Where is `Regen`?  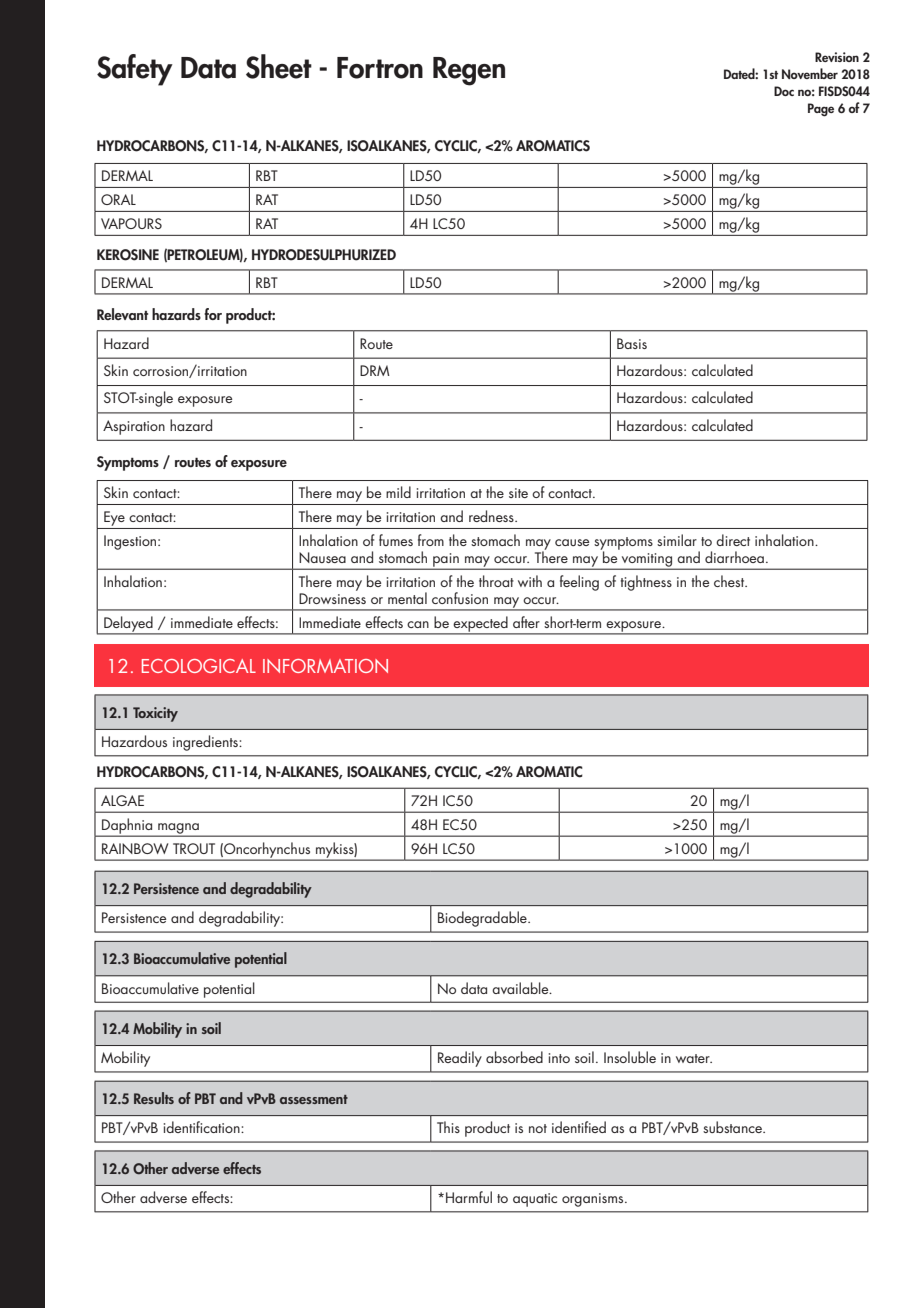 Regen is located at coordinates (469, 71).
